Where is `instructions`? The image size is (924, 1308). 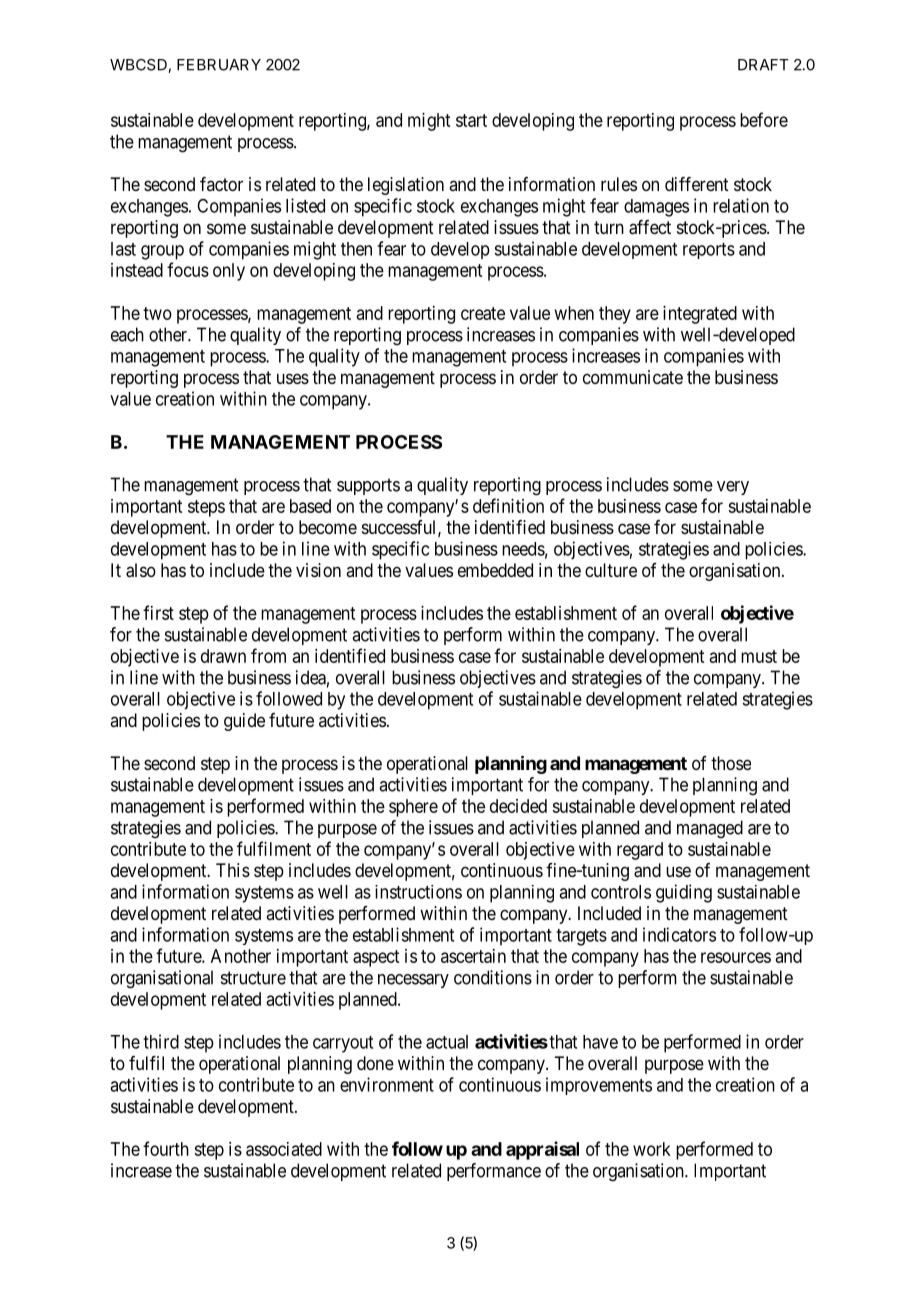 instructions is located at coordinates (418, 892).
